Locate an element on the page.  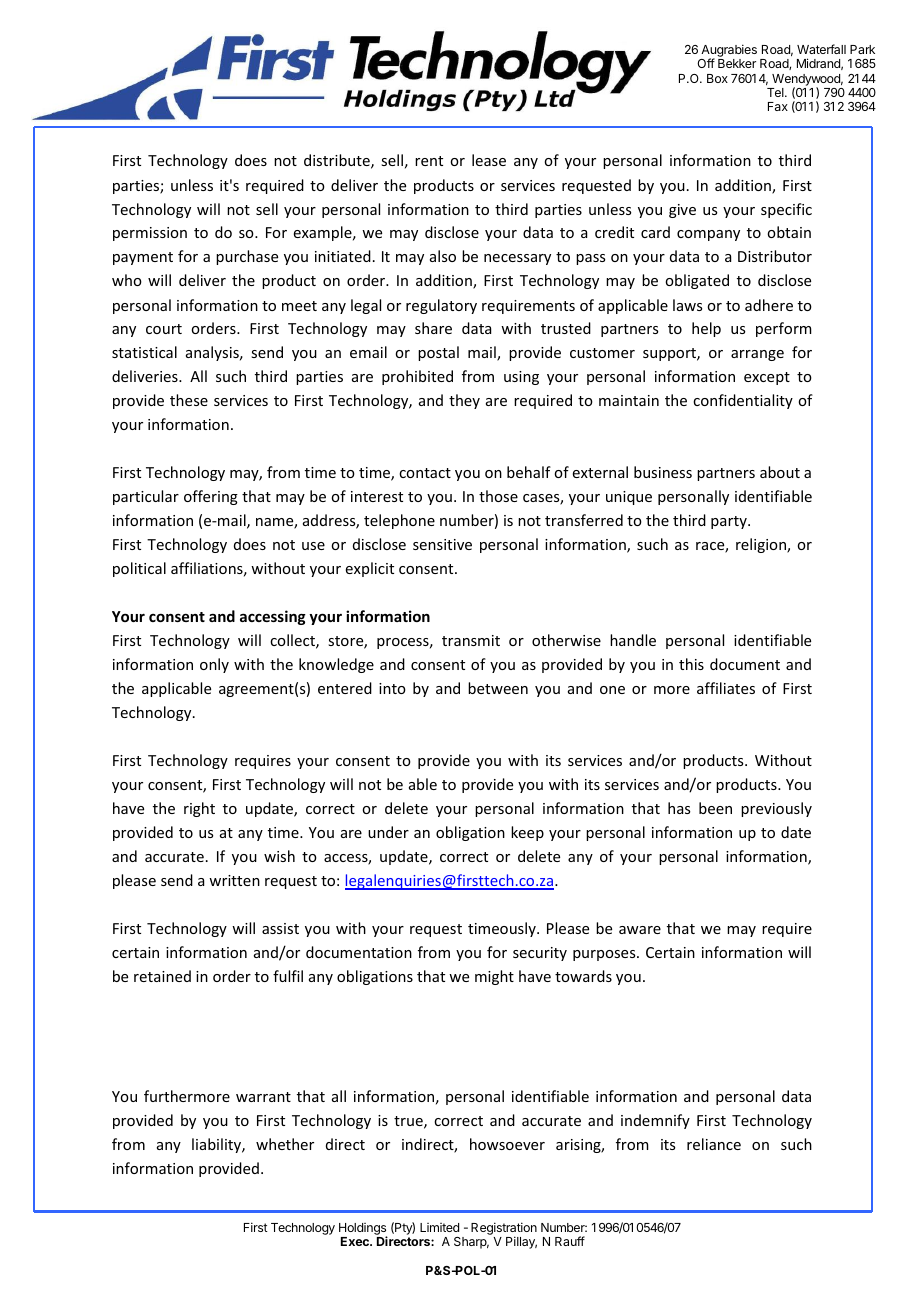
previously is located at coordinates (776, 809).
